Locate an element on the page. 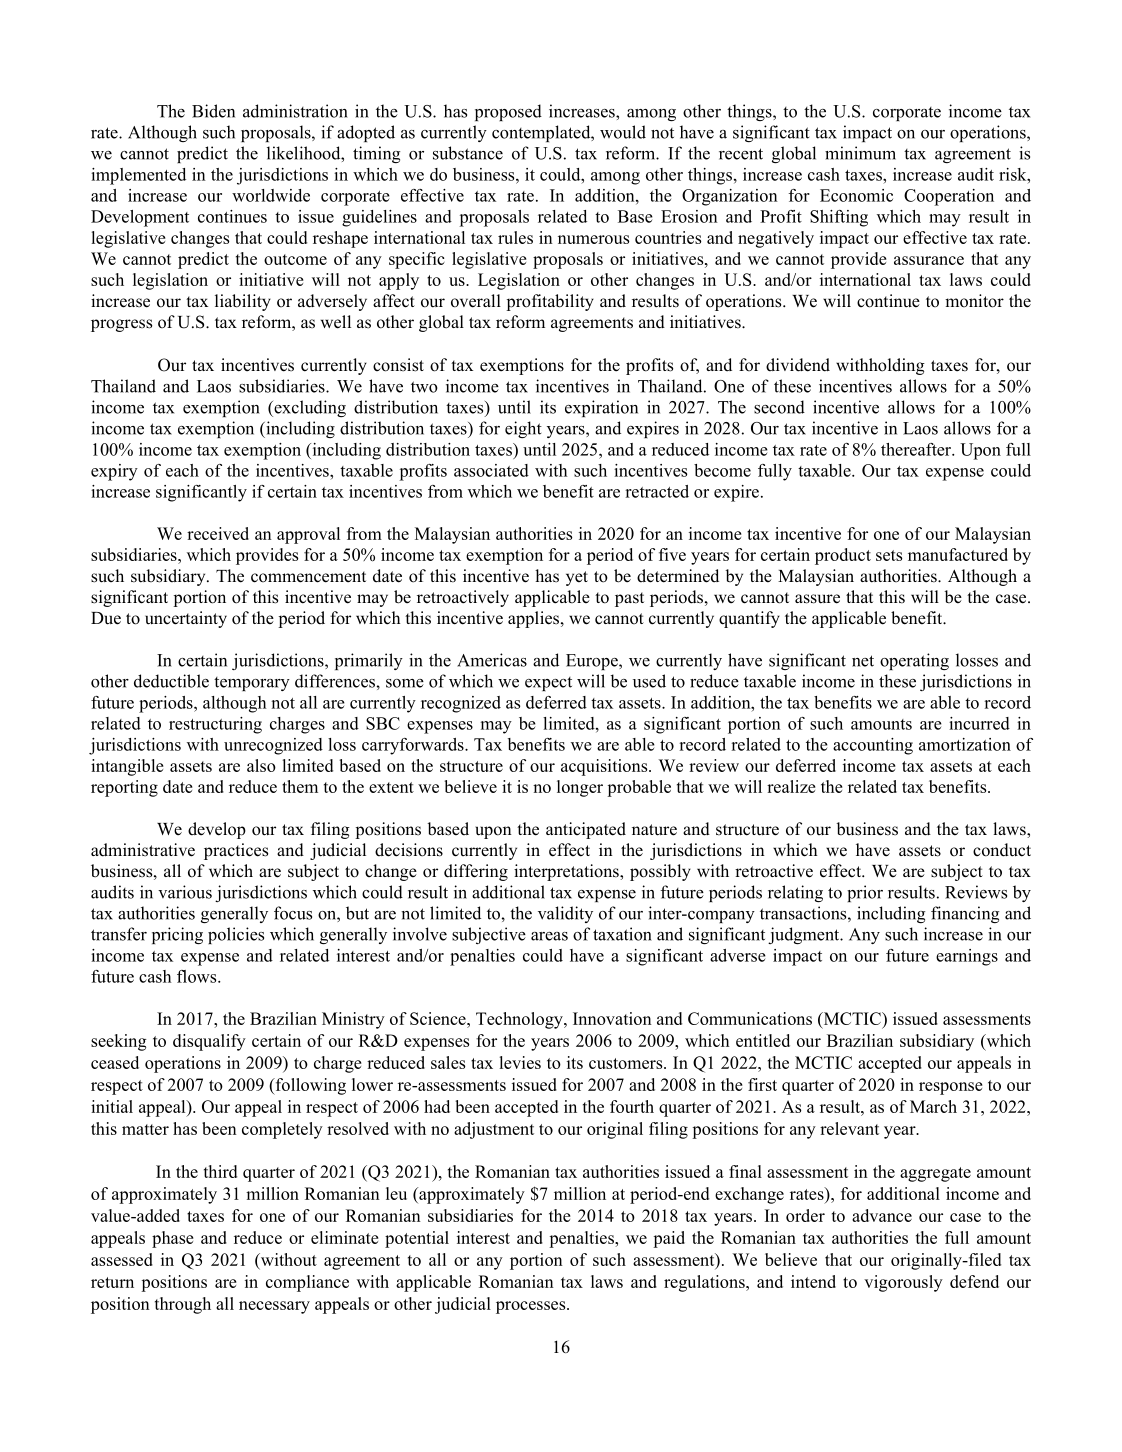 Image resolution: width=1122 pixels, height=1452 pixels. received is located at coordinates (218, 533).
